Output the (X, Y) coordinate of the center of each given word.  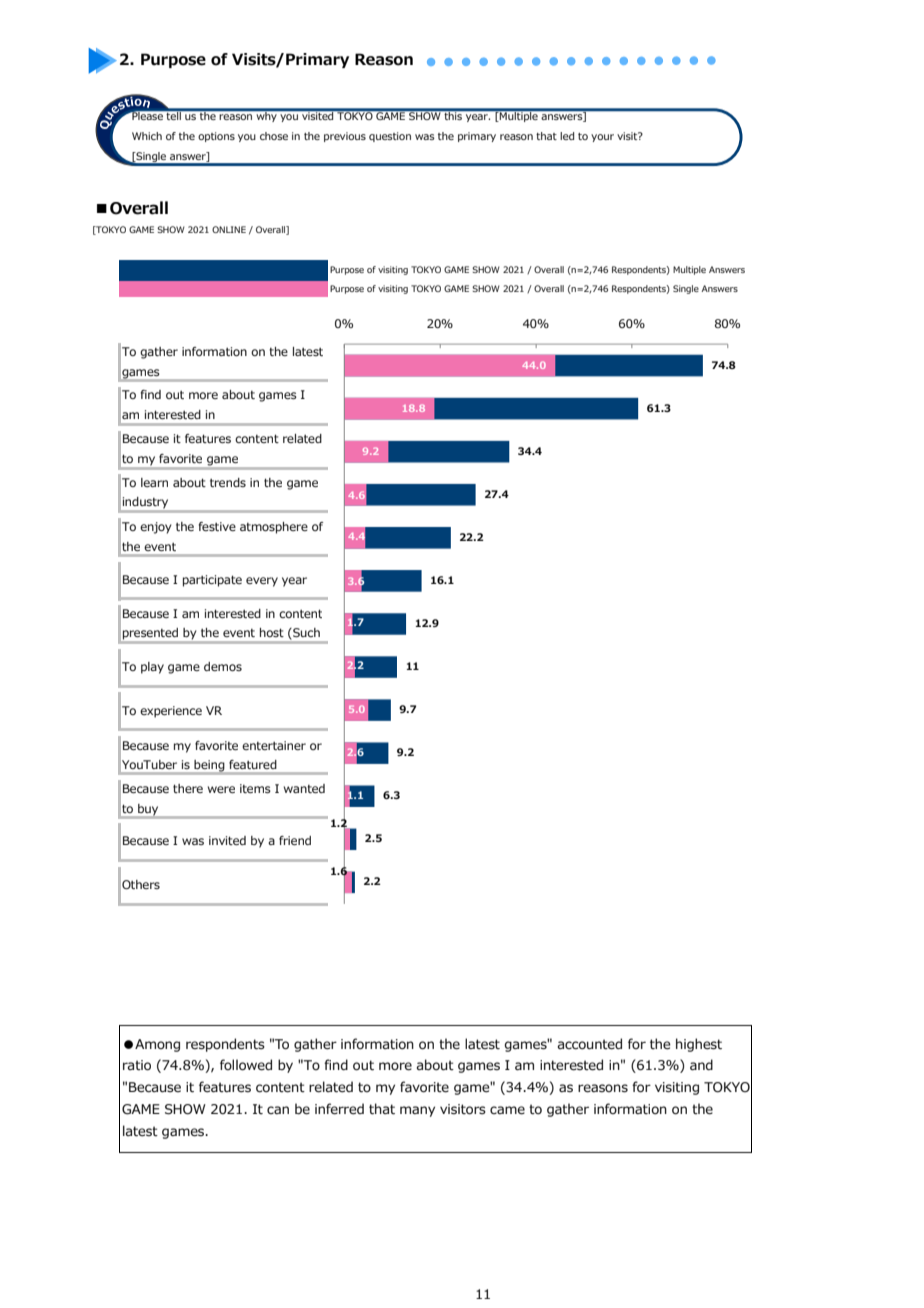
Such (305, 634)
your (602, 138)
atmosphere (274, 528)
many (417, 1111)
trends (228, 482)
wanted (304, 788)
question (390, 137)
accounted (590, 1044)
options (216, 137)
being (209, 767)
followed (246, 1065)
